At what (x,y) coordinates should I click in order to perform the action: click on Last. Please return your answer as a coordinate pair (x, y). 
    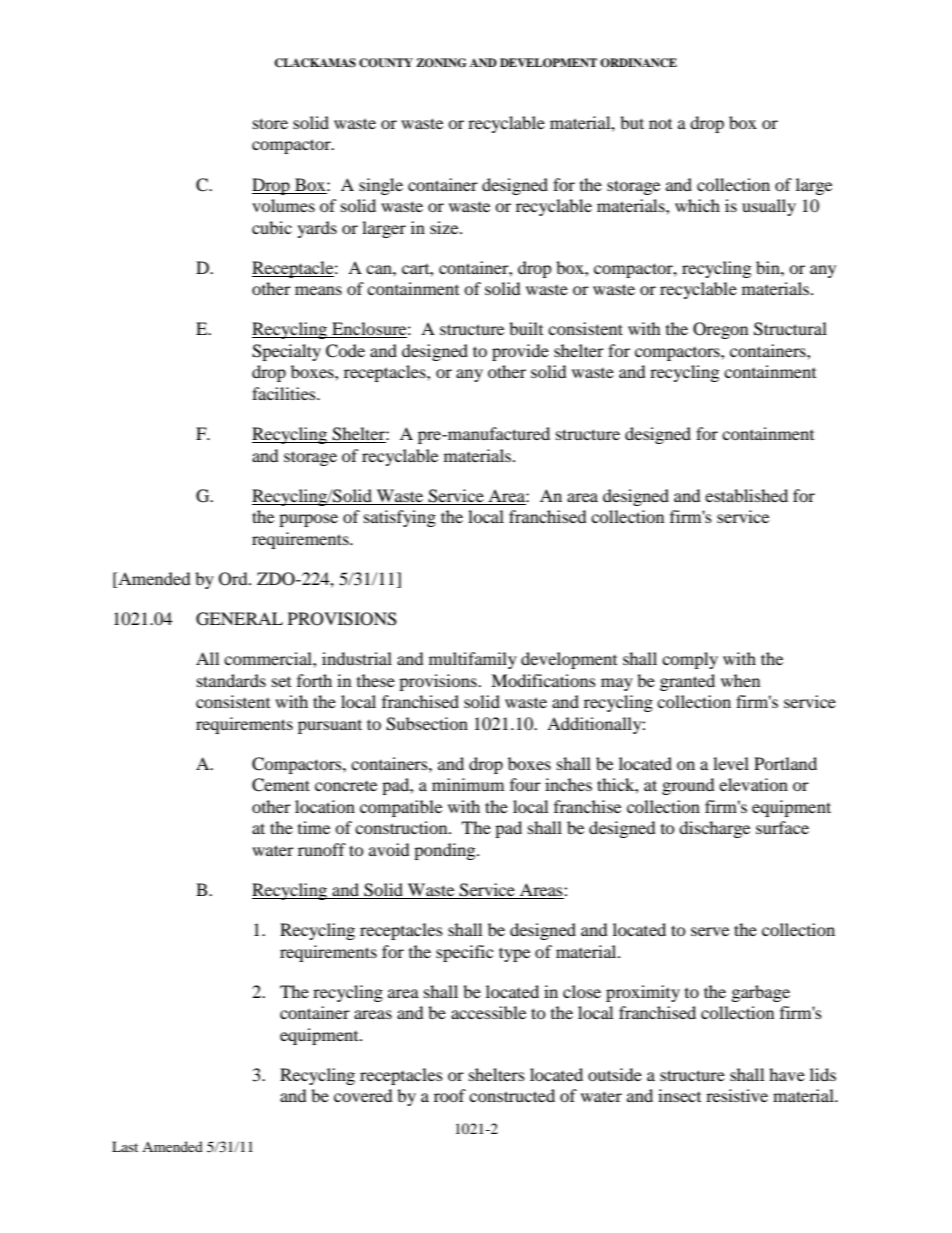
    Looking at the image, I should click on (125, 1146).
